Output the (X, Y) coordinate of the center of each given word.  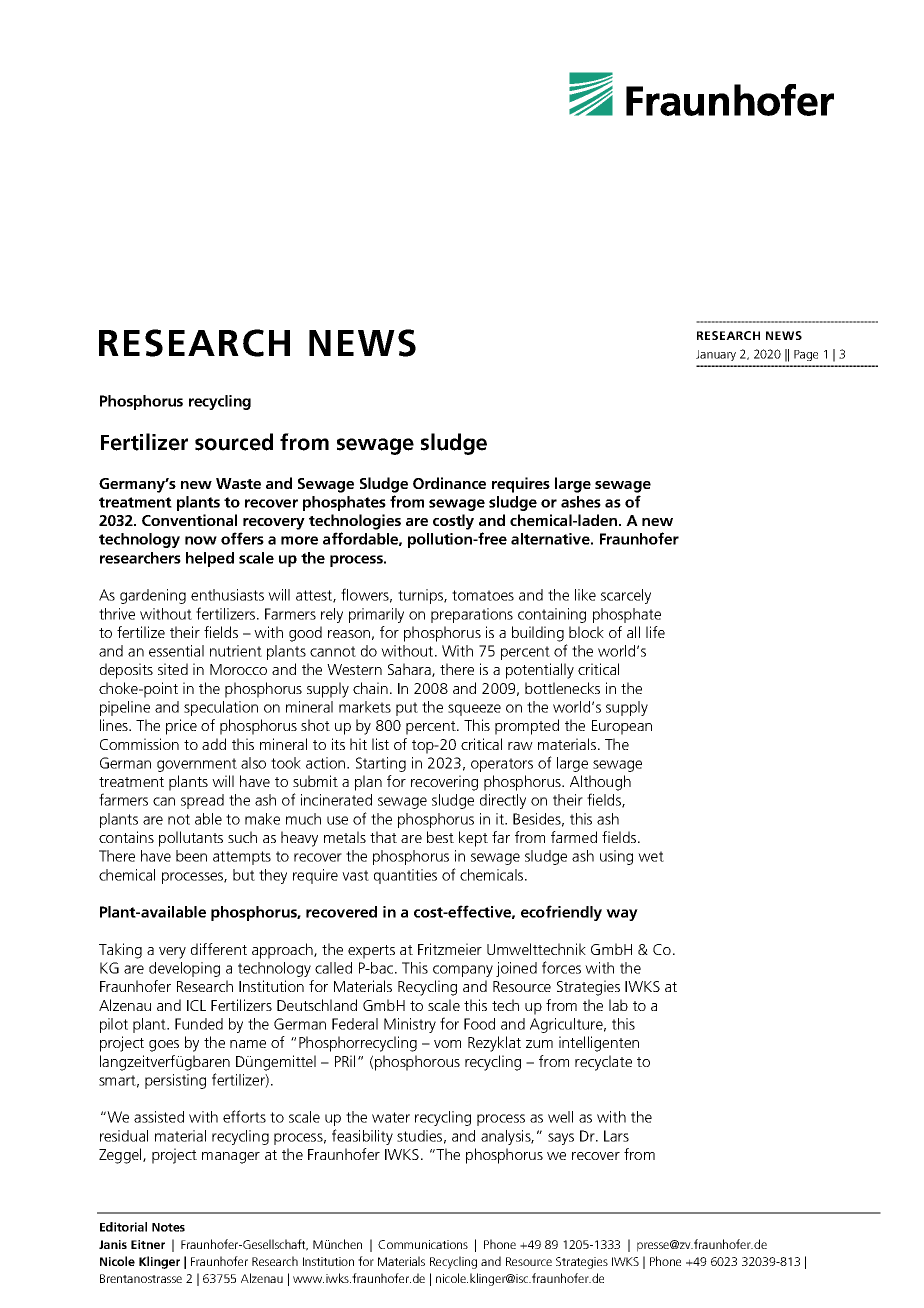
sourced (234, 442)
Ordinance (449, 483)
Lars (616, 1136)
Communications (423, 1244)
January (716, 355)
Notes (168, 1227)
